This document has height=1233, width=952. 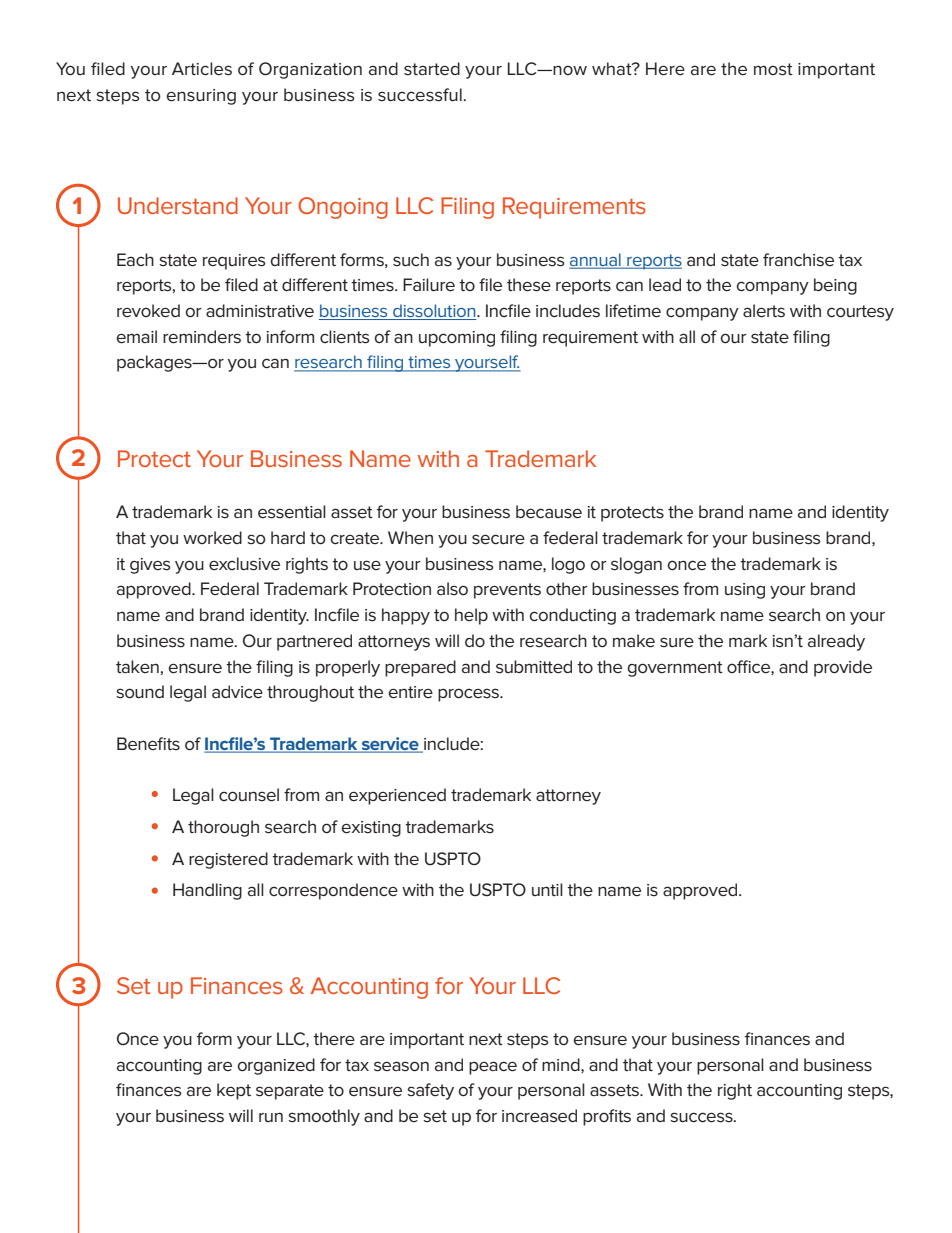 What do you see at coordinates (607, 1117) in the document?
I see `profits` at bounding box center [607, 1117].
